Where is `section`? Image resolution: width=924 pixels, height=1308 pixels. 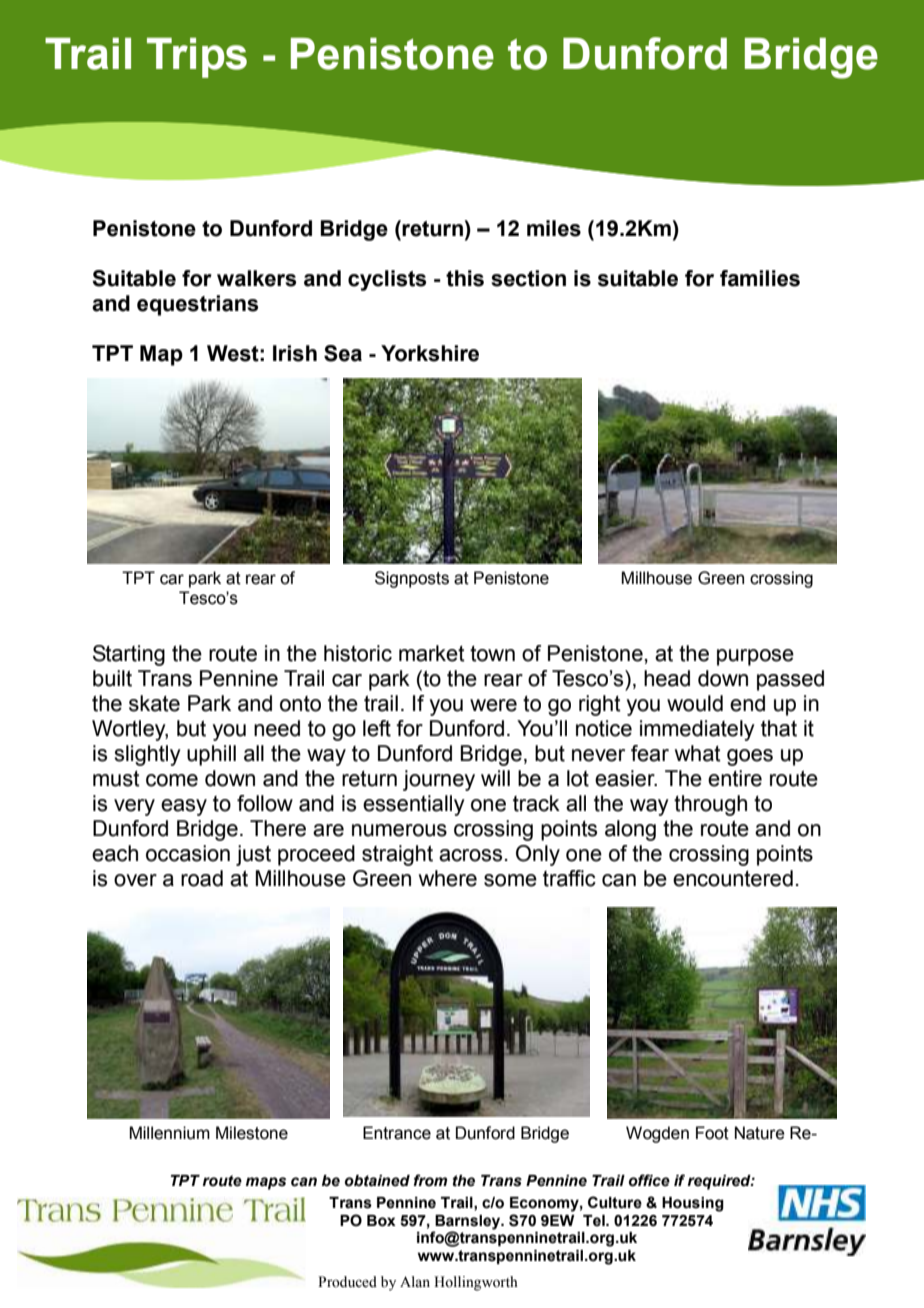
section is located at coordinates (528, 278).
